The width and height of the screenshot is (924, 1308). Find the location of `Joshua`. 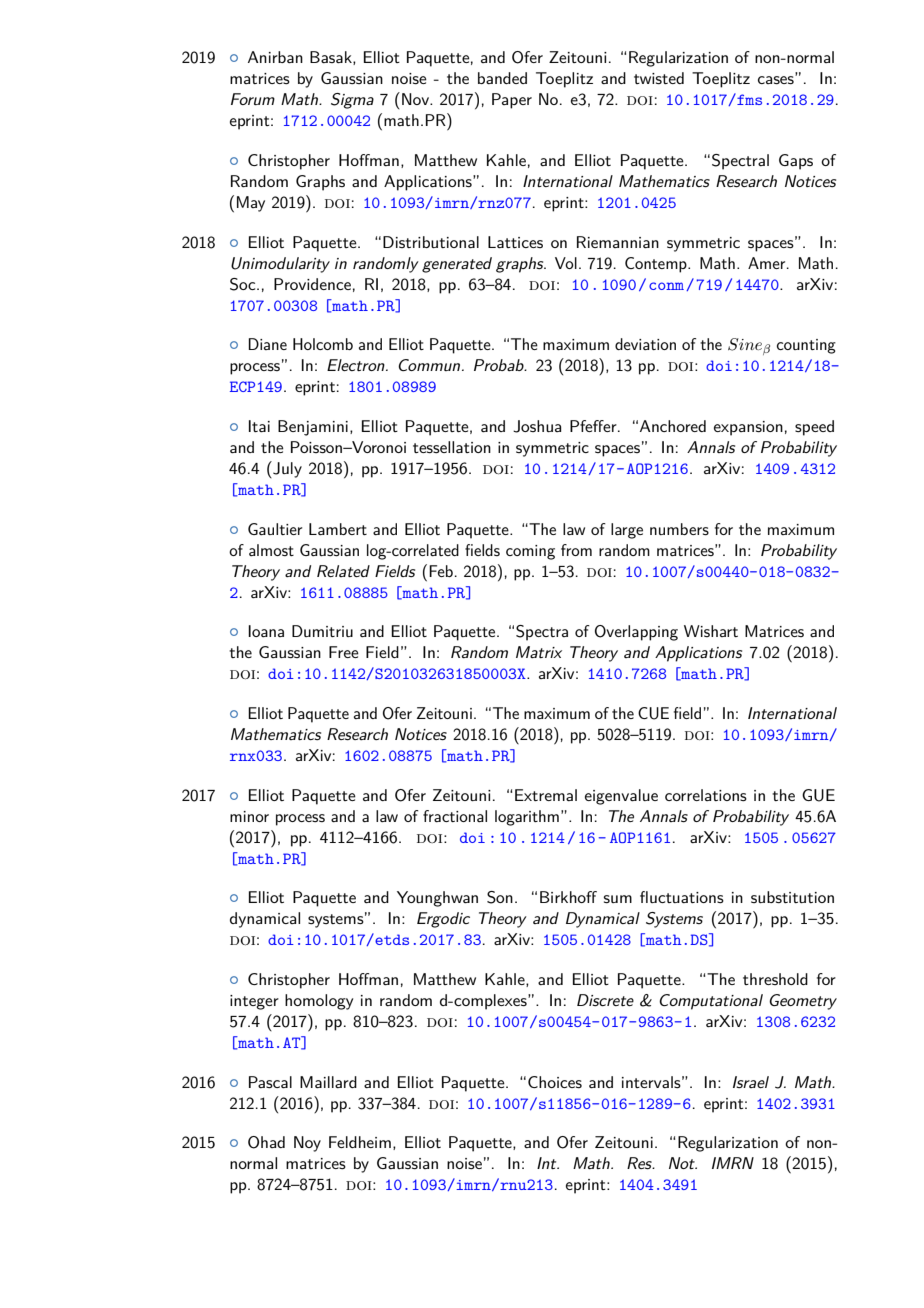

Joshua is located at coordinates (537, 426).
